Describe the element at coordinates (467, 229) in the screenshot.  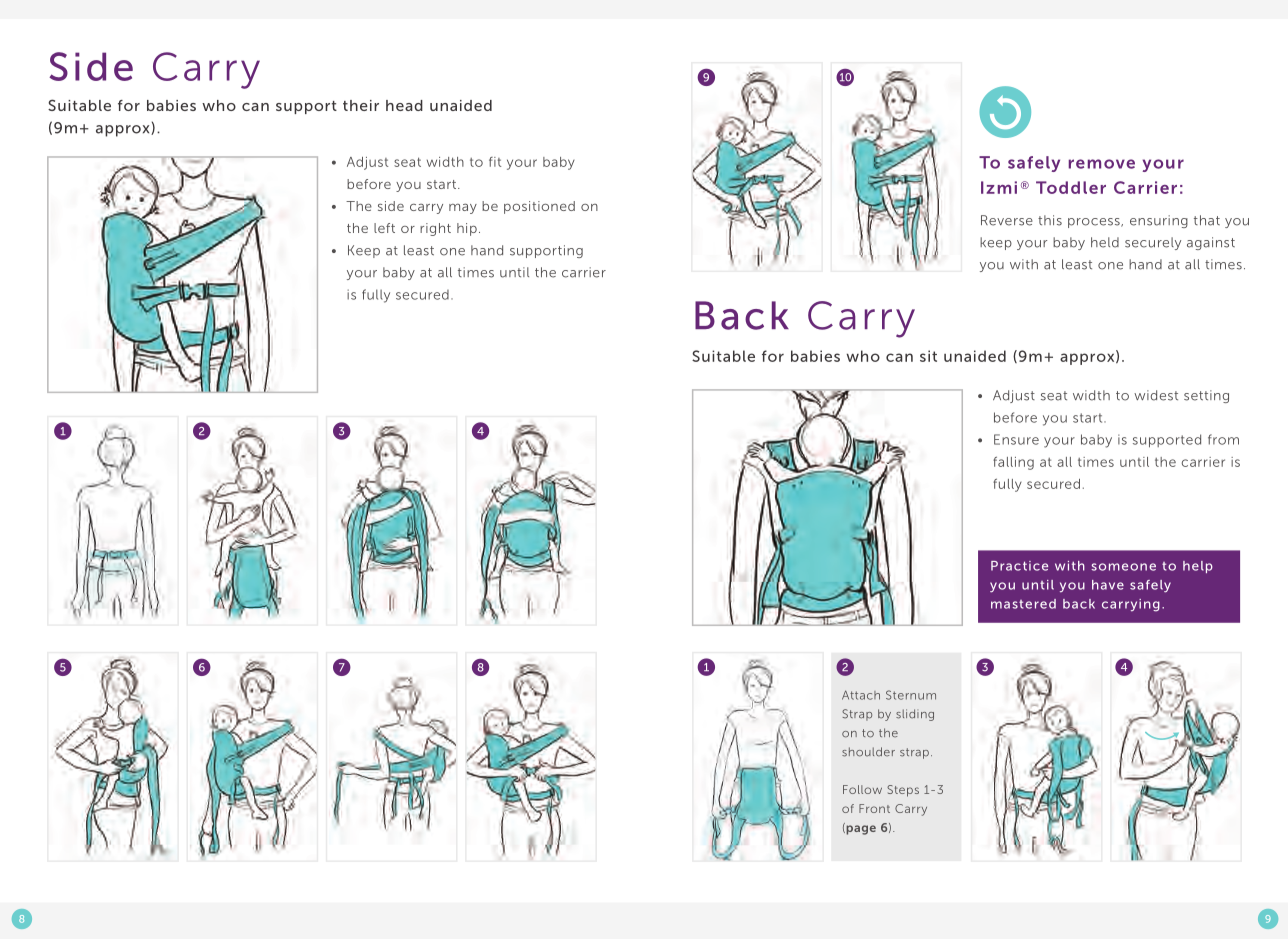
I see `hip` at that location.
